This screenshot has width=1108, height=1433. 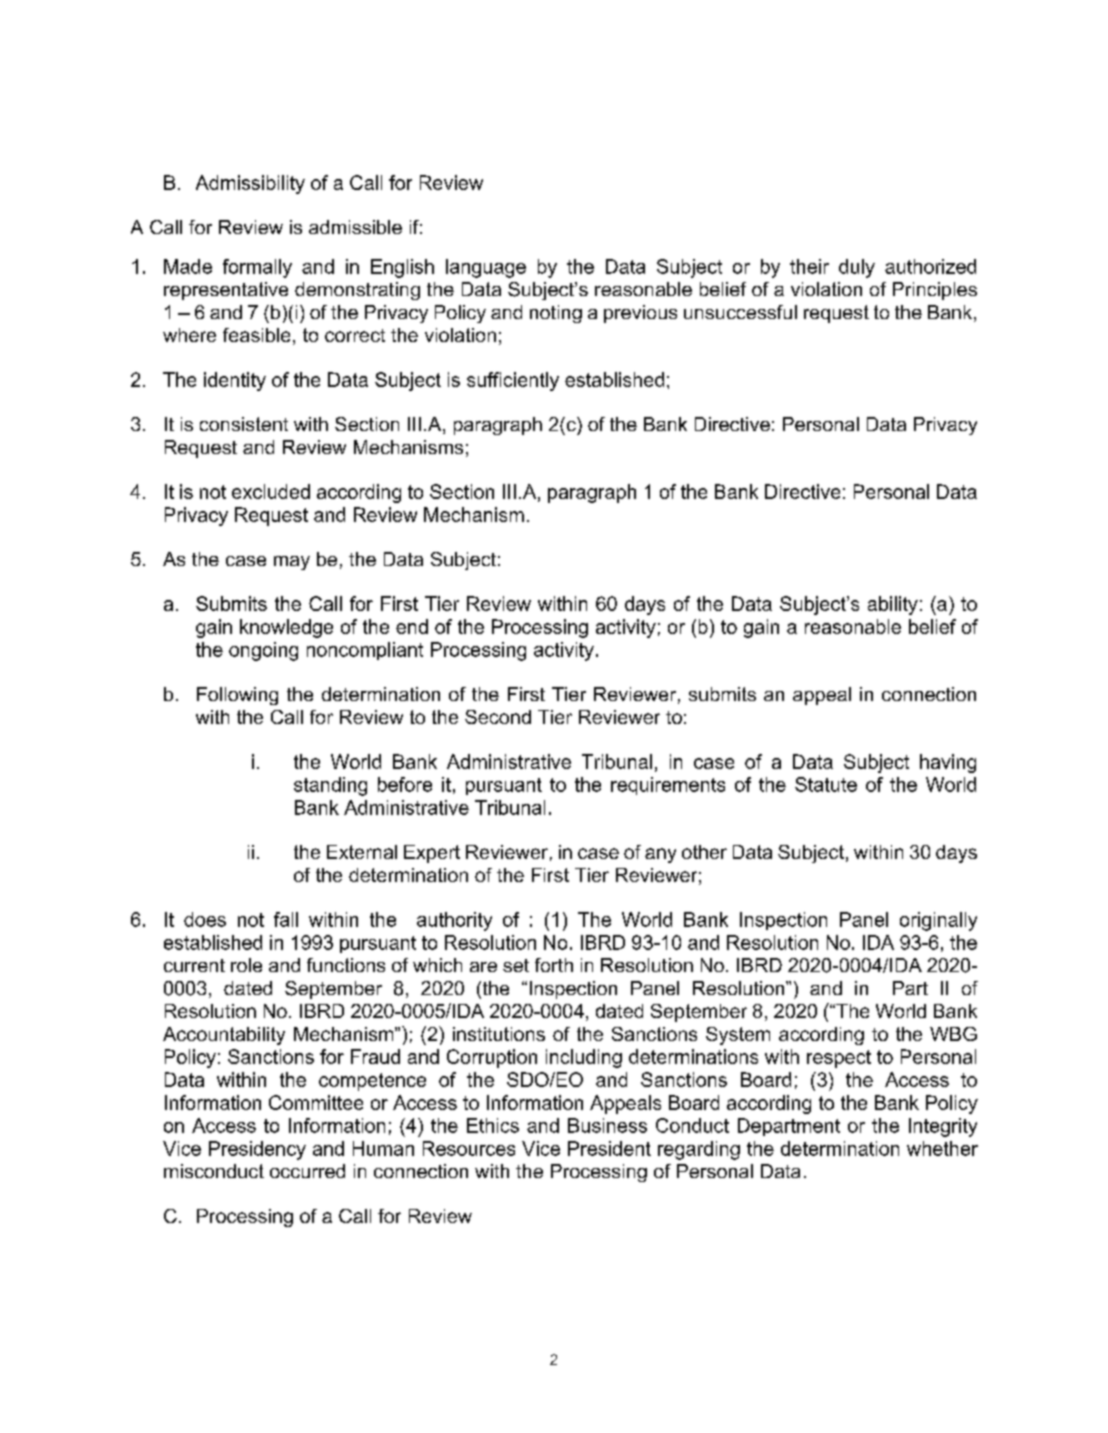 I want to click on Second, so click(x=498, y=717).
